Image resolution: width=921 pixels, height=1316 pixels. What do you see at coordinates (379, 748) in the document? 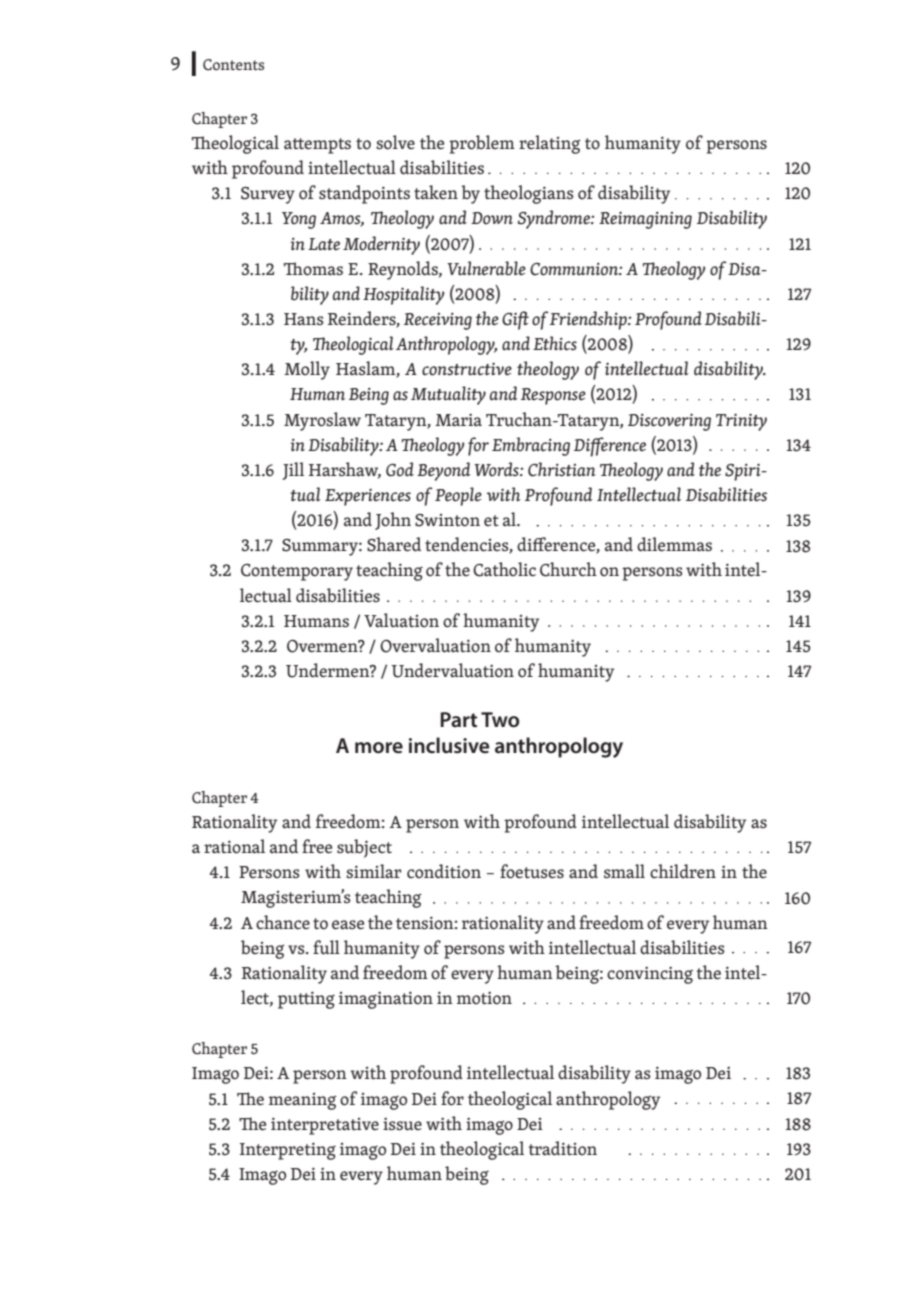
I see `more` at bounding box center [379, 748].
